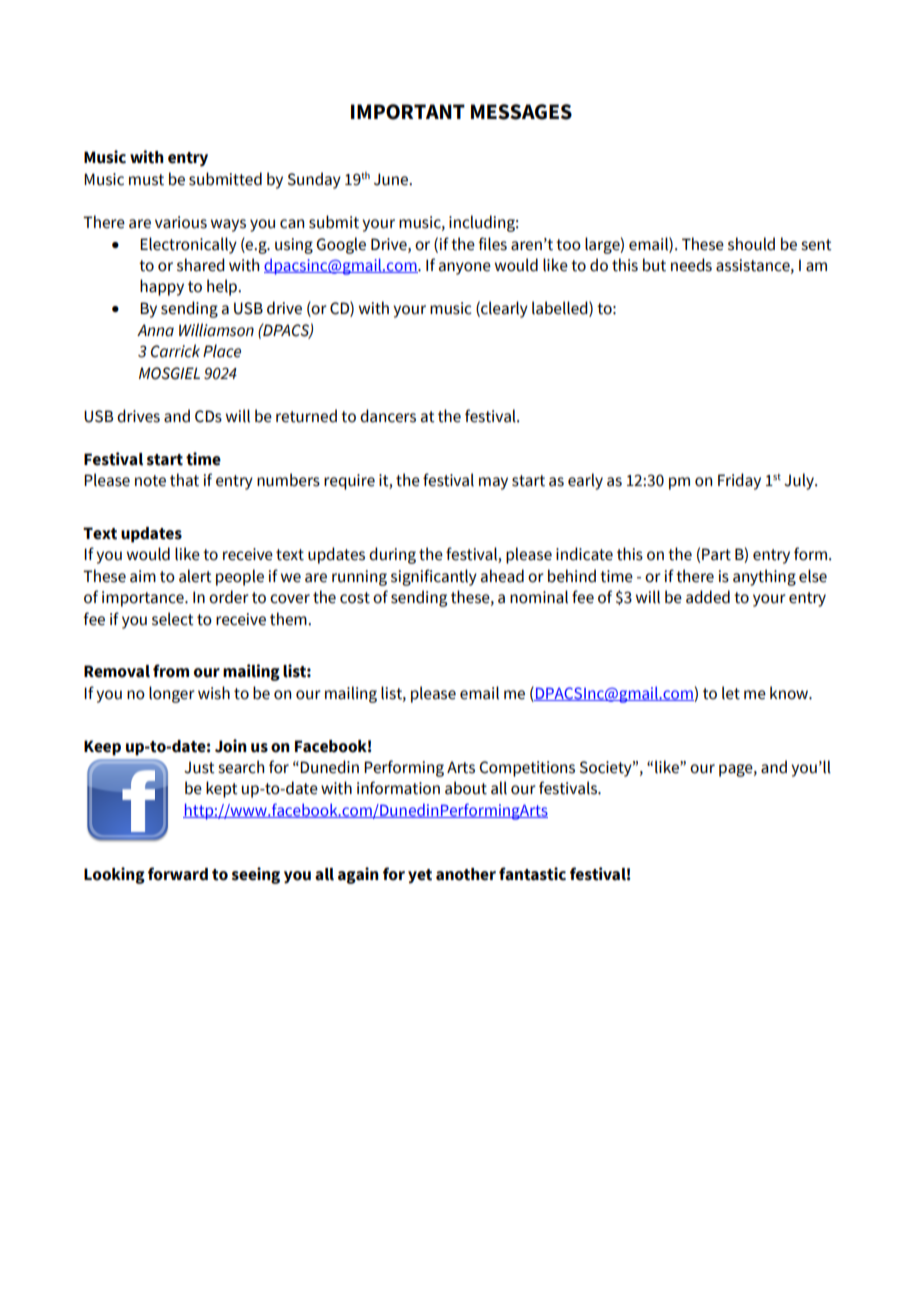  Describe the element at coordinates (388, 416) in the page. I see `dancers` at that location.
